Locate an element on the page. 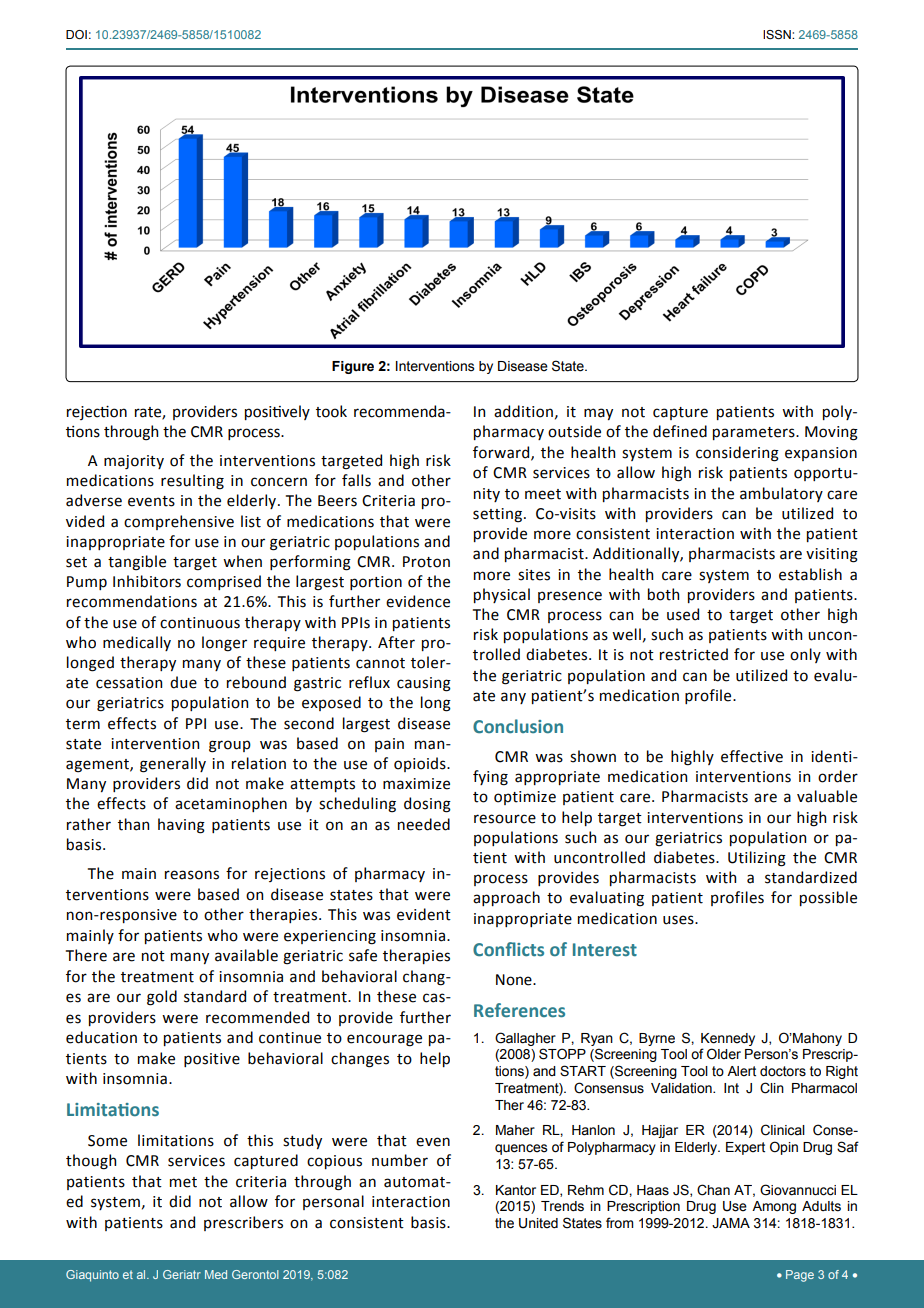 The height and width of the image is (1308, 924). majority is located at coordinates (134, 462).
